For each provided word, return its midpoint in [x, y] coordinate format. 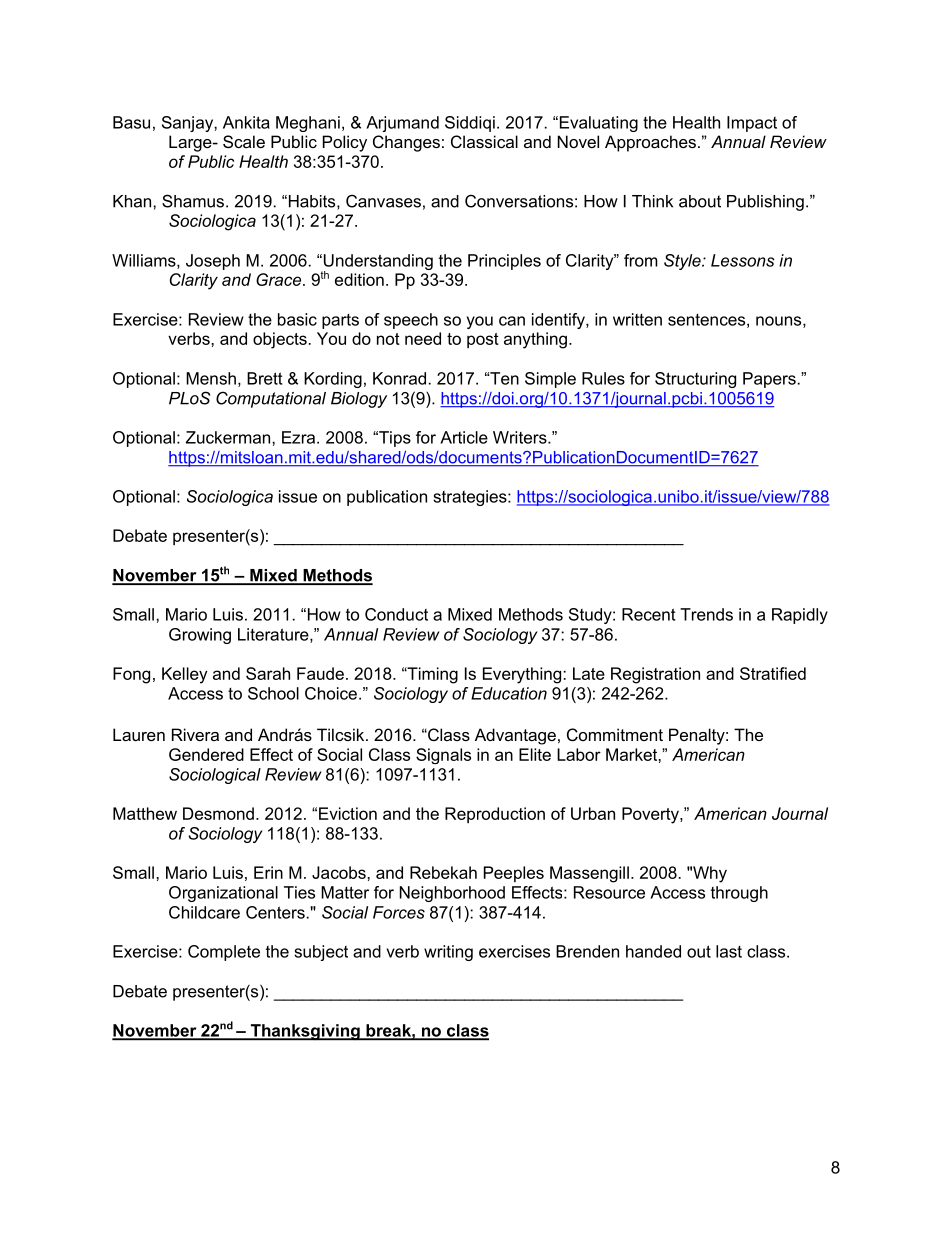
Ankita [246, 122]
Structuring [695, 380]
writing [448, 953]
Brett [265, 378]
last [729, 951]
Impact [752, 124]
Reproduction [495, 815]
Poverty [651, 815]
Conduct [396, 614]
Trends [706, 614]
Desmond [218, 813]
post [483, 340]
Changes [406, 143]
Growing [200, 636]
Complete [224, 953]
